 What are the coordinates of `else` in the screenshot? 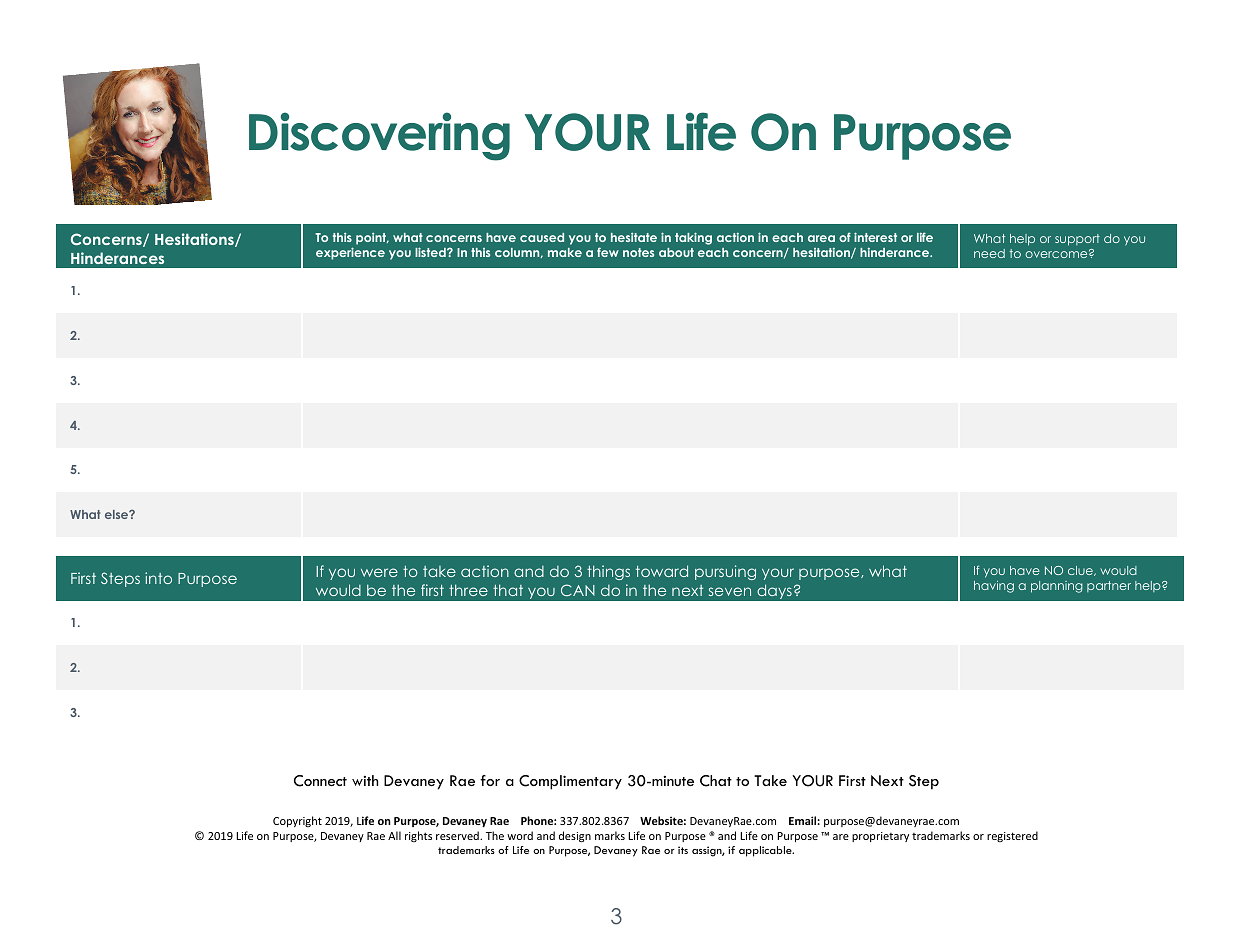 It's located at (118, 514).
